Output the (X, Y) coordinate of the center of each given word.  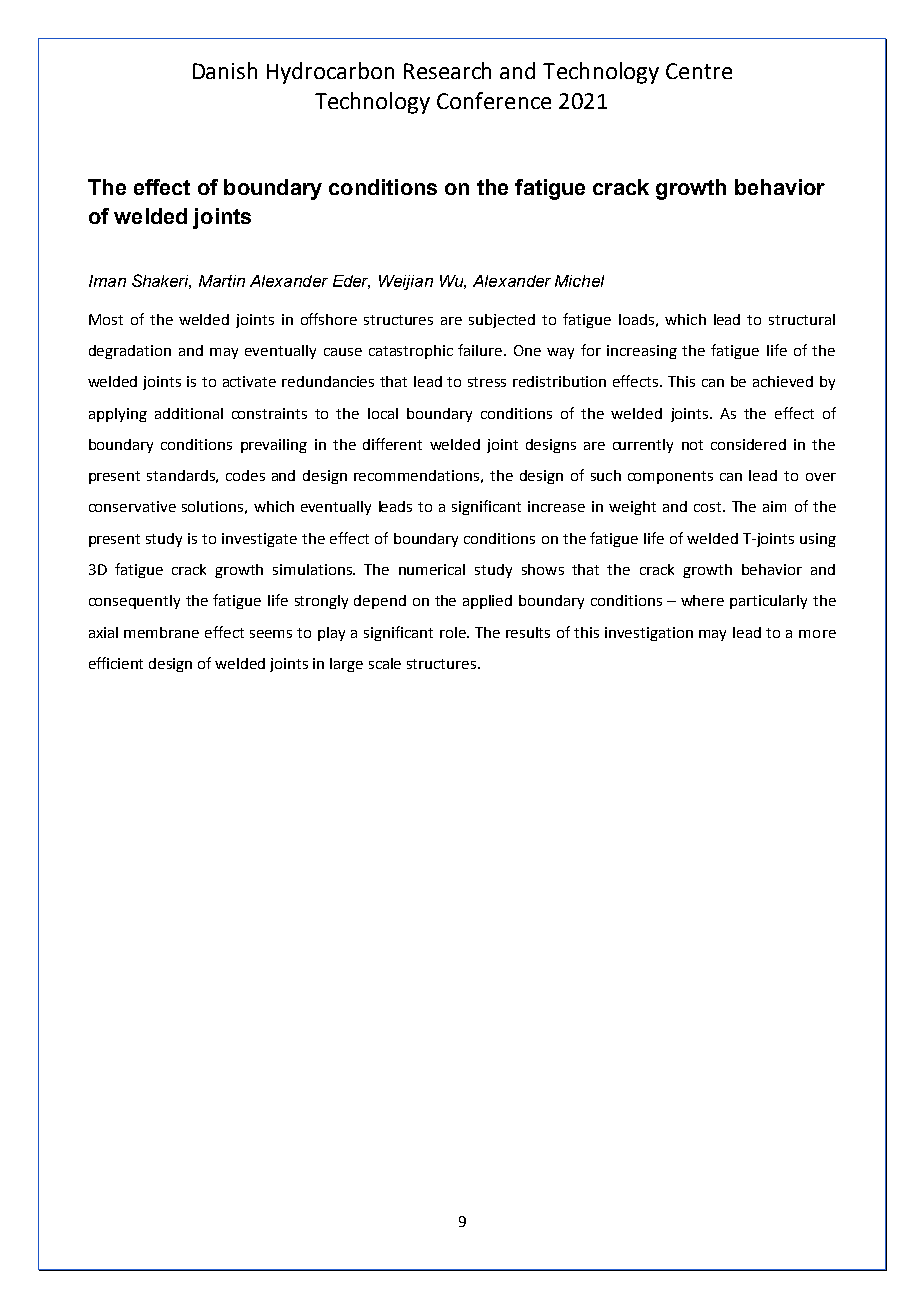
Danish (225, 70)
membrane (161, 632)
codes (245, 475)
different (392, 444)
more (817, 634)
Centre (699, 71)
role (454, 632)
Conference (494, 100)
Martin (222, 281)
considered (748, 444)
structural (802, 319)
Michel (579, 281)
